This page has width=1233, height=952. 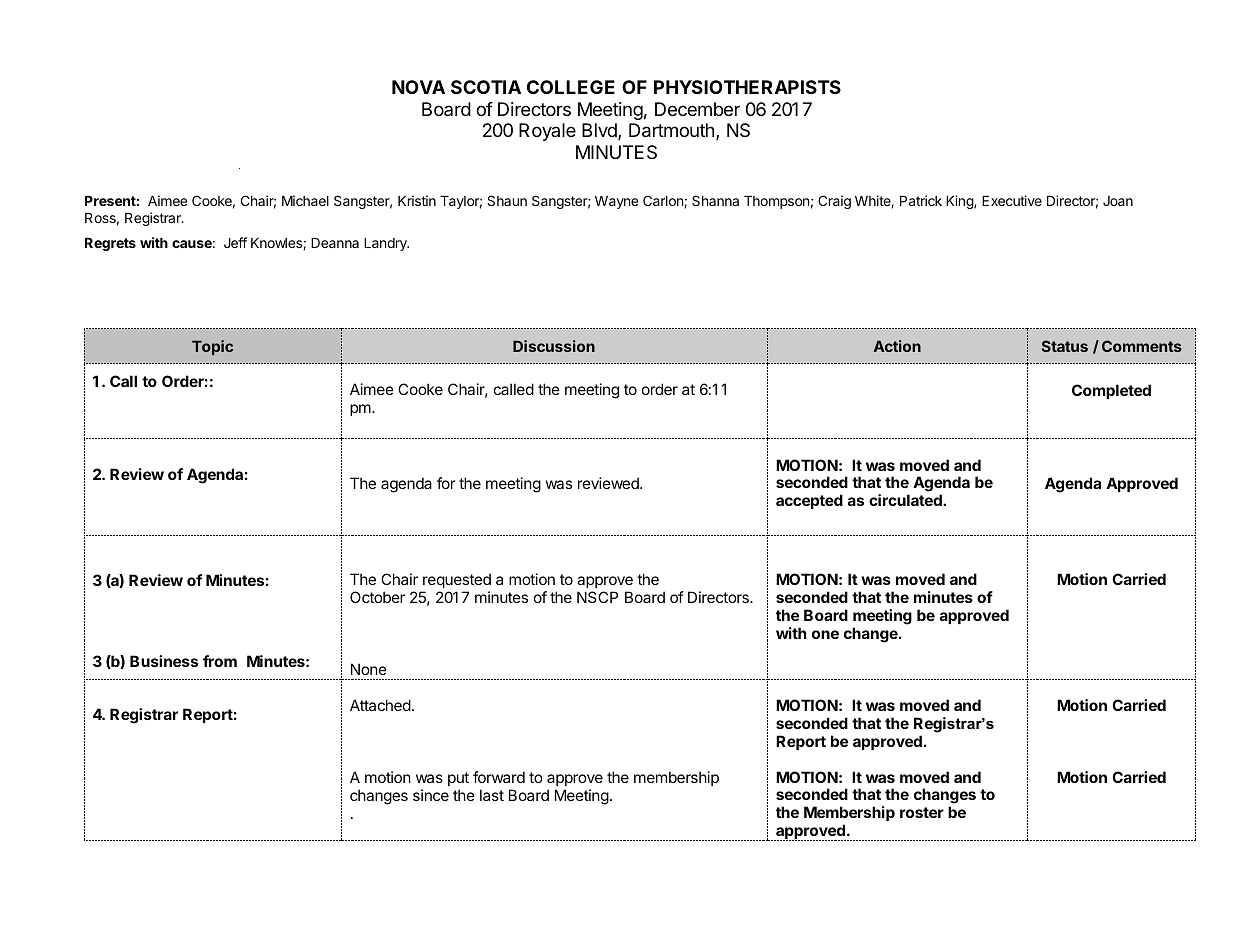 What do you see at coordinates (554, 346) in the page?
I see `Discussion` at bounding box center [554, 346].
